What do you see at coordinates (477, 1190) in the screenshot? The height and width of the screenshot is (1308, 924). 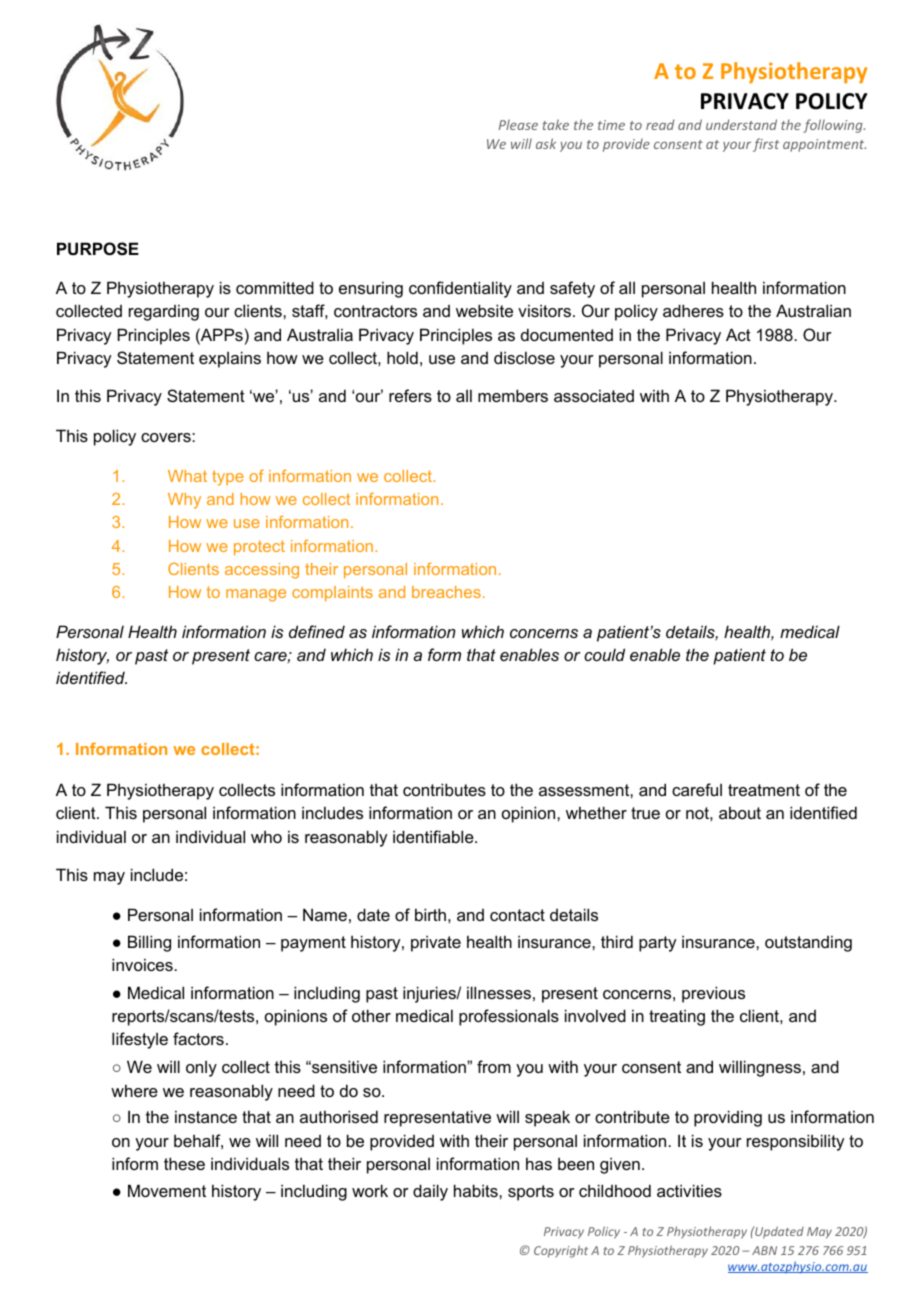 I see `habits` at bounding box center [477, 1190].
